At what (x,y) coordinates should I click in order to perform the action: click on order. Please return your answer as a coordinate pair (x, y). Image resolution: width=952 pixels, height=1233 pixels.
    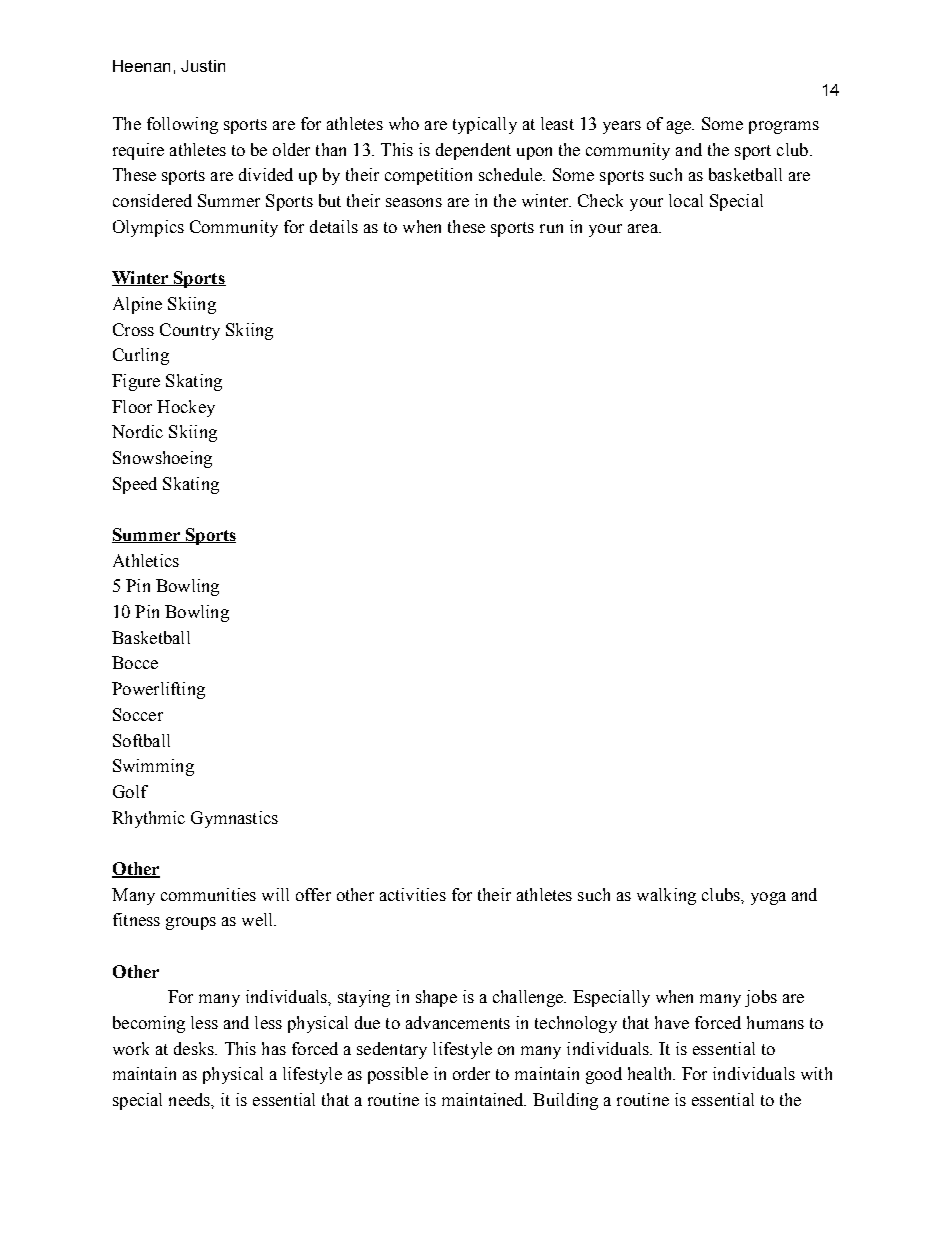
    Looking at the image, I should click on (471, 1073).
